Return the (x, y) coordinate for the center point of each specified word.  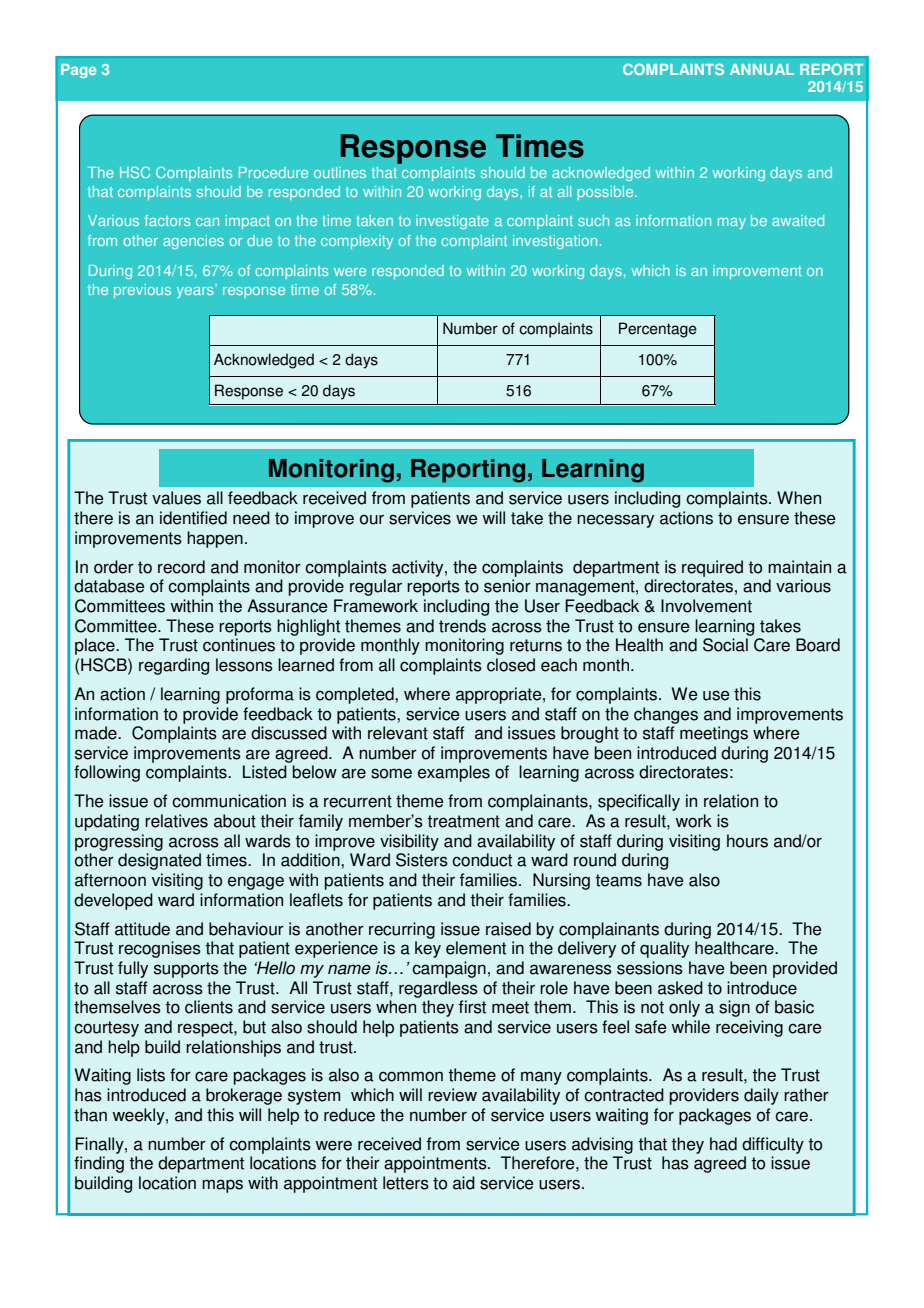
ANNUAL (762, 69)
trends (462, 626)
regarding (174, 666)
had (723, 1144)
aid (464, 1183)
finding (99, 1164)
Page (78, 71)
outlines (340, 172)
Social (725, 645)
